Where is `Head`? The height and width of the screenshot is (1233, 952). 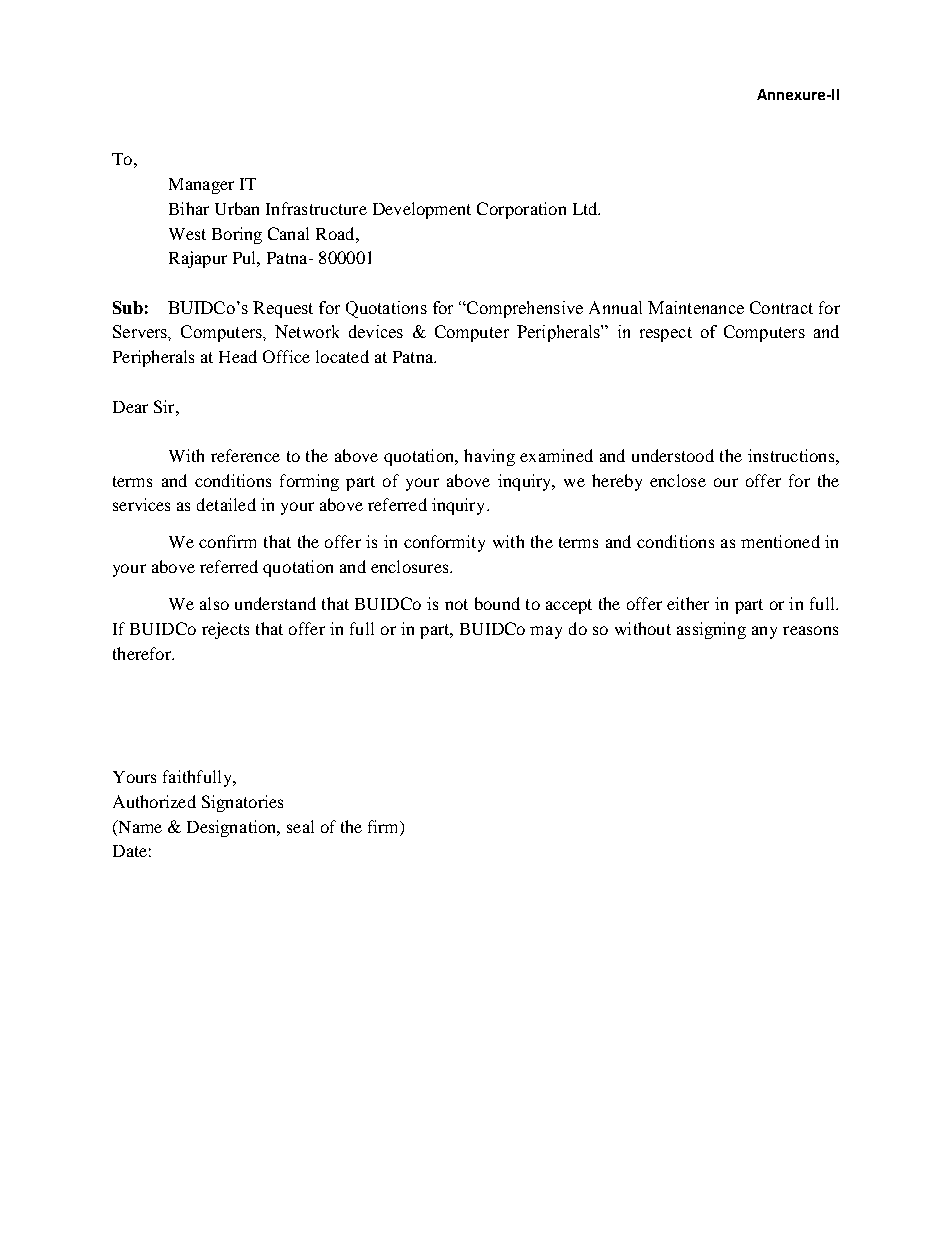
Head is located at coordinates (238, 356).
